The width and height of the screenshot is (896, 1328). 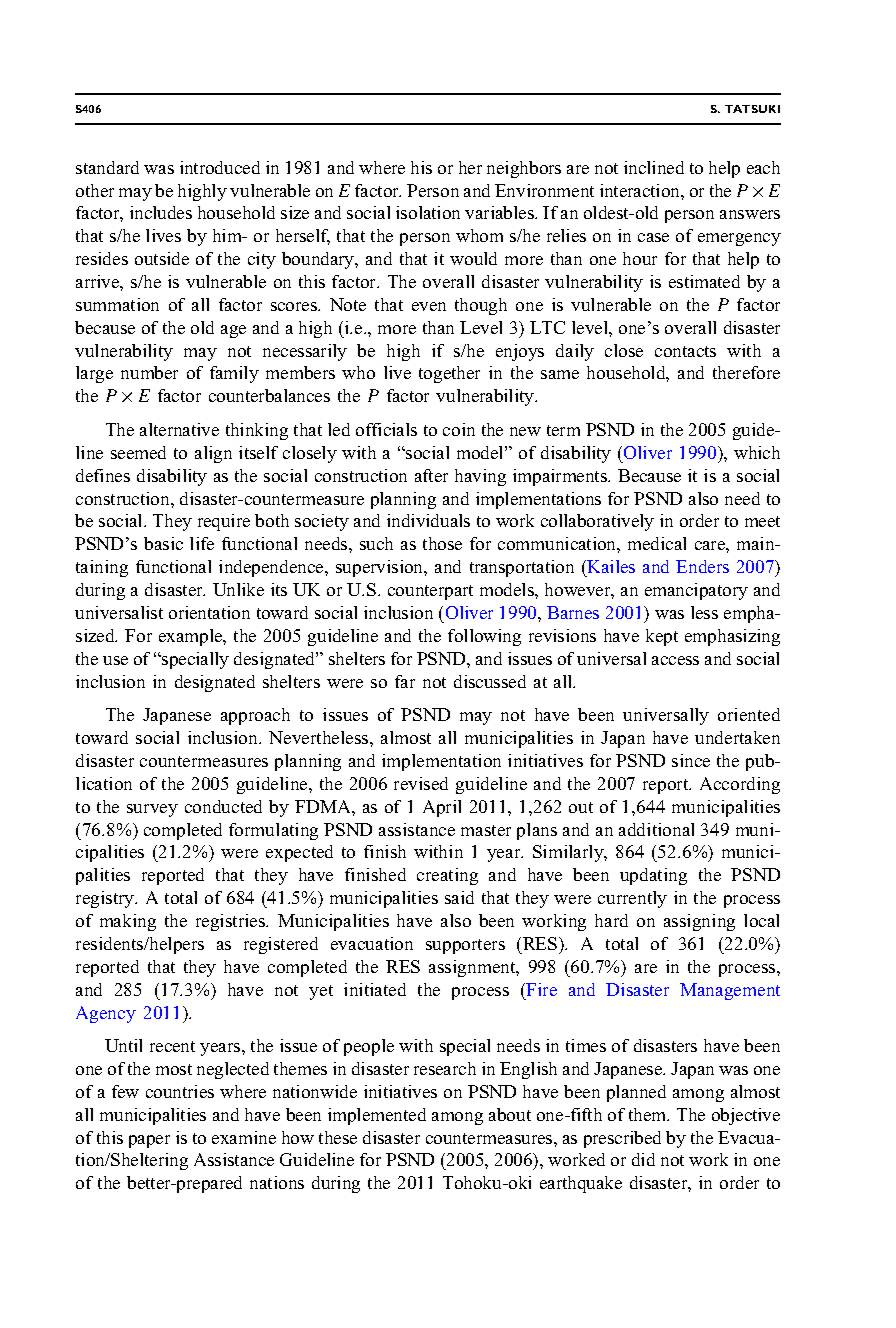 What do you see at coordinates (405, 681) in the screenshot?
I see `far` at bounding box center [405, 681].
